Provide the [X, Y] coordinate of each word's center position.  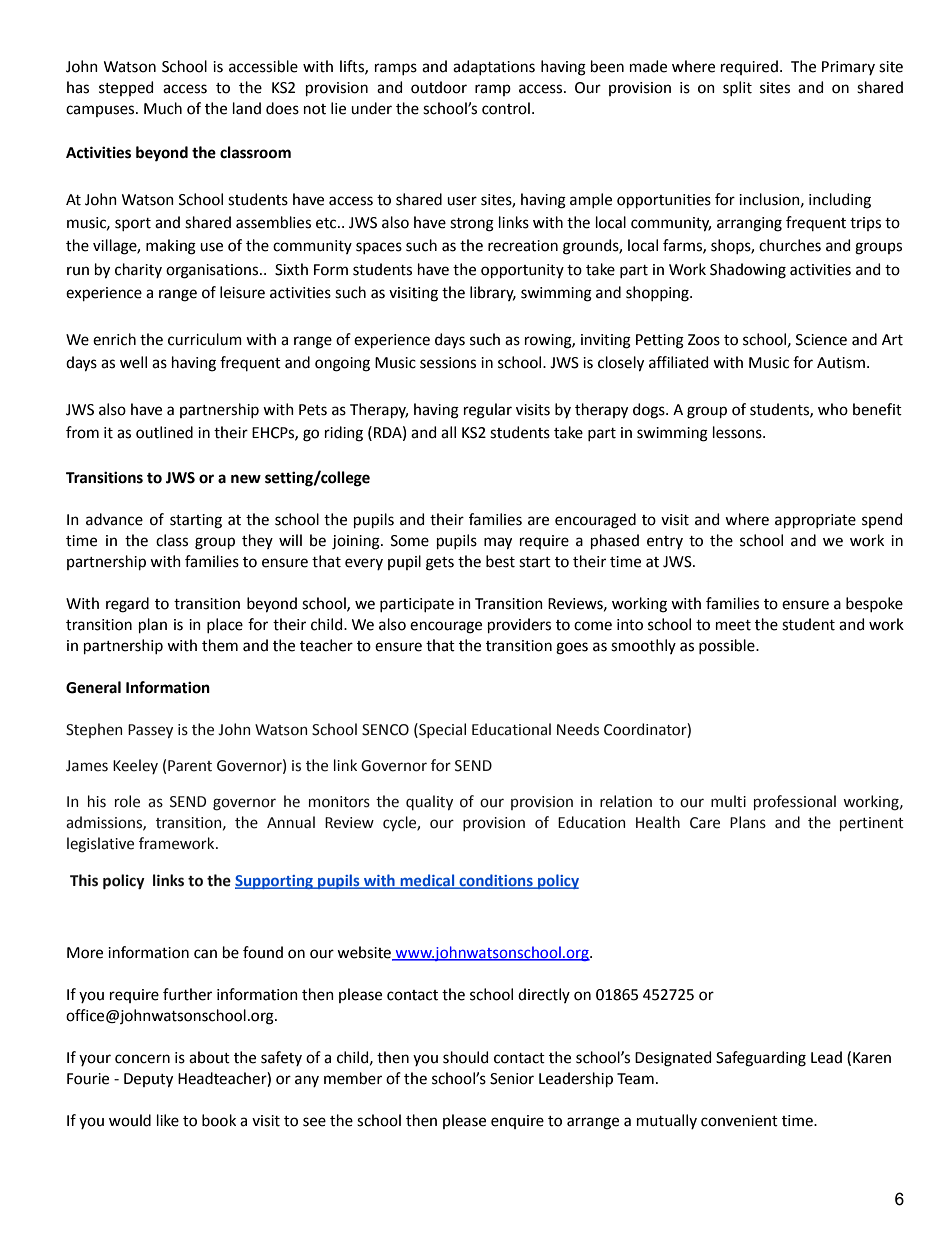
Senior [512, 1079]
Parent [190, 766]
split [737, 88]
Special [441, 730]
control [506, 108]
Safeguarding [761, 1059]
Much [163, 108]
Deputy [148, 1080]
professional [795, 802]
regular [488, 411]
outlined [164, 432]
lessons [738, 432]
